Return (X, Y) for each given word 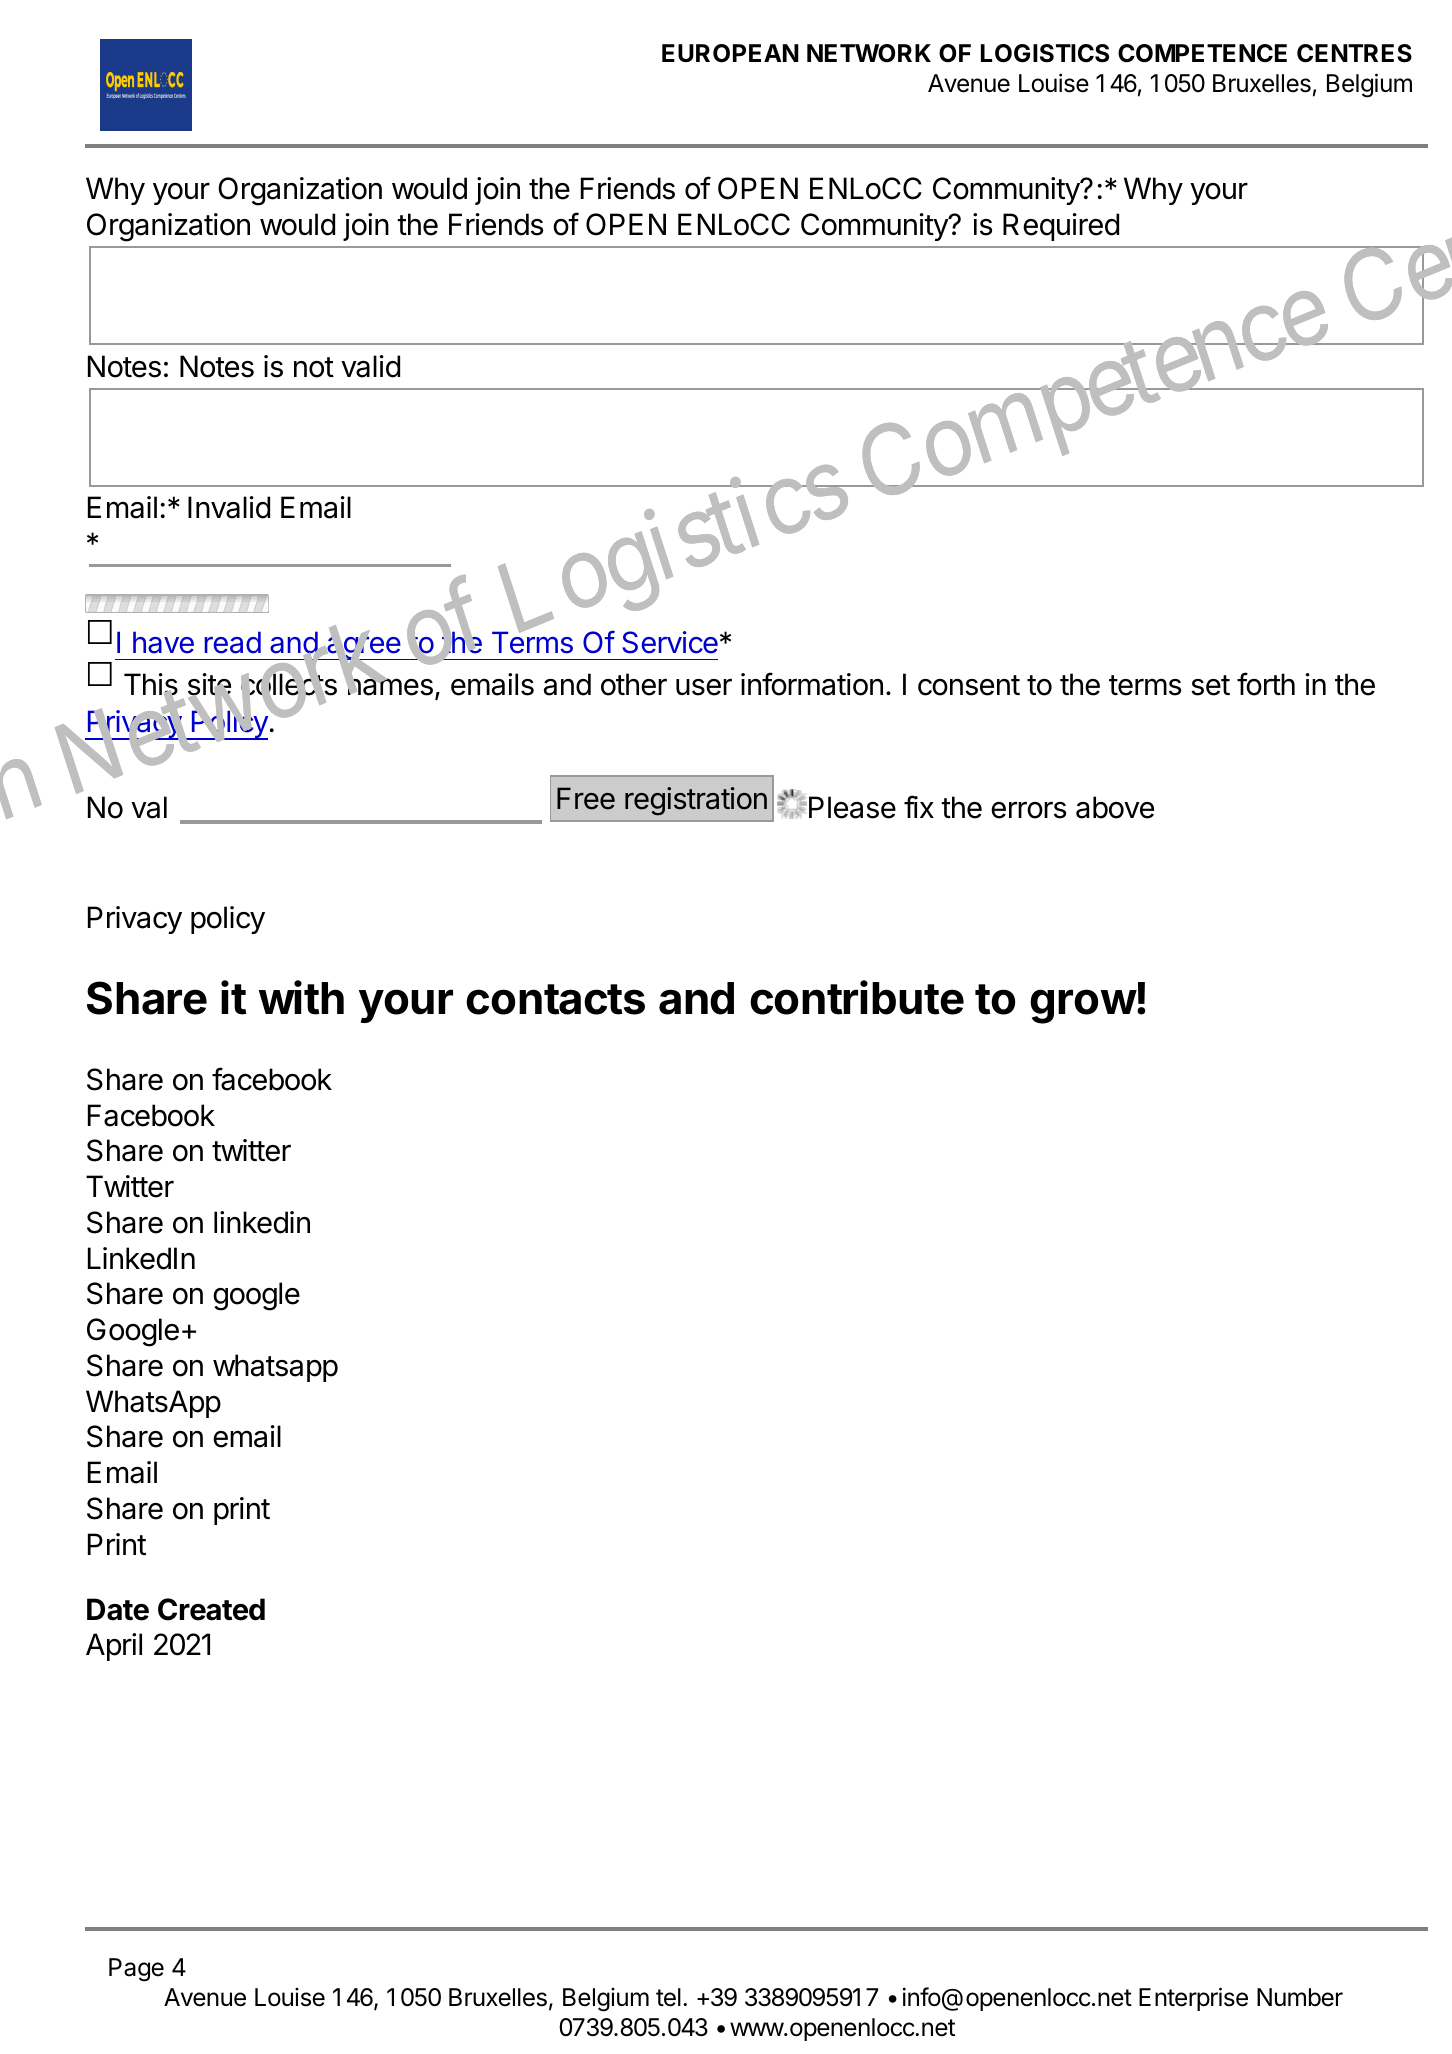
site (209, 685)
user (704, 687)
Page (136, 1970)
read (233, 642)
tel (668, 1997)
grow (1083, 1006)
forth (1266, 684)
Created (211, 1609)
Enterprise (1193, 1999)
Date (118, 1609)
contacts (555, 999)
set (1210, 685)
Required (1061, 227)
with (301, 997)
